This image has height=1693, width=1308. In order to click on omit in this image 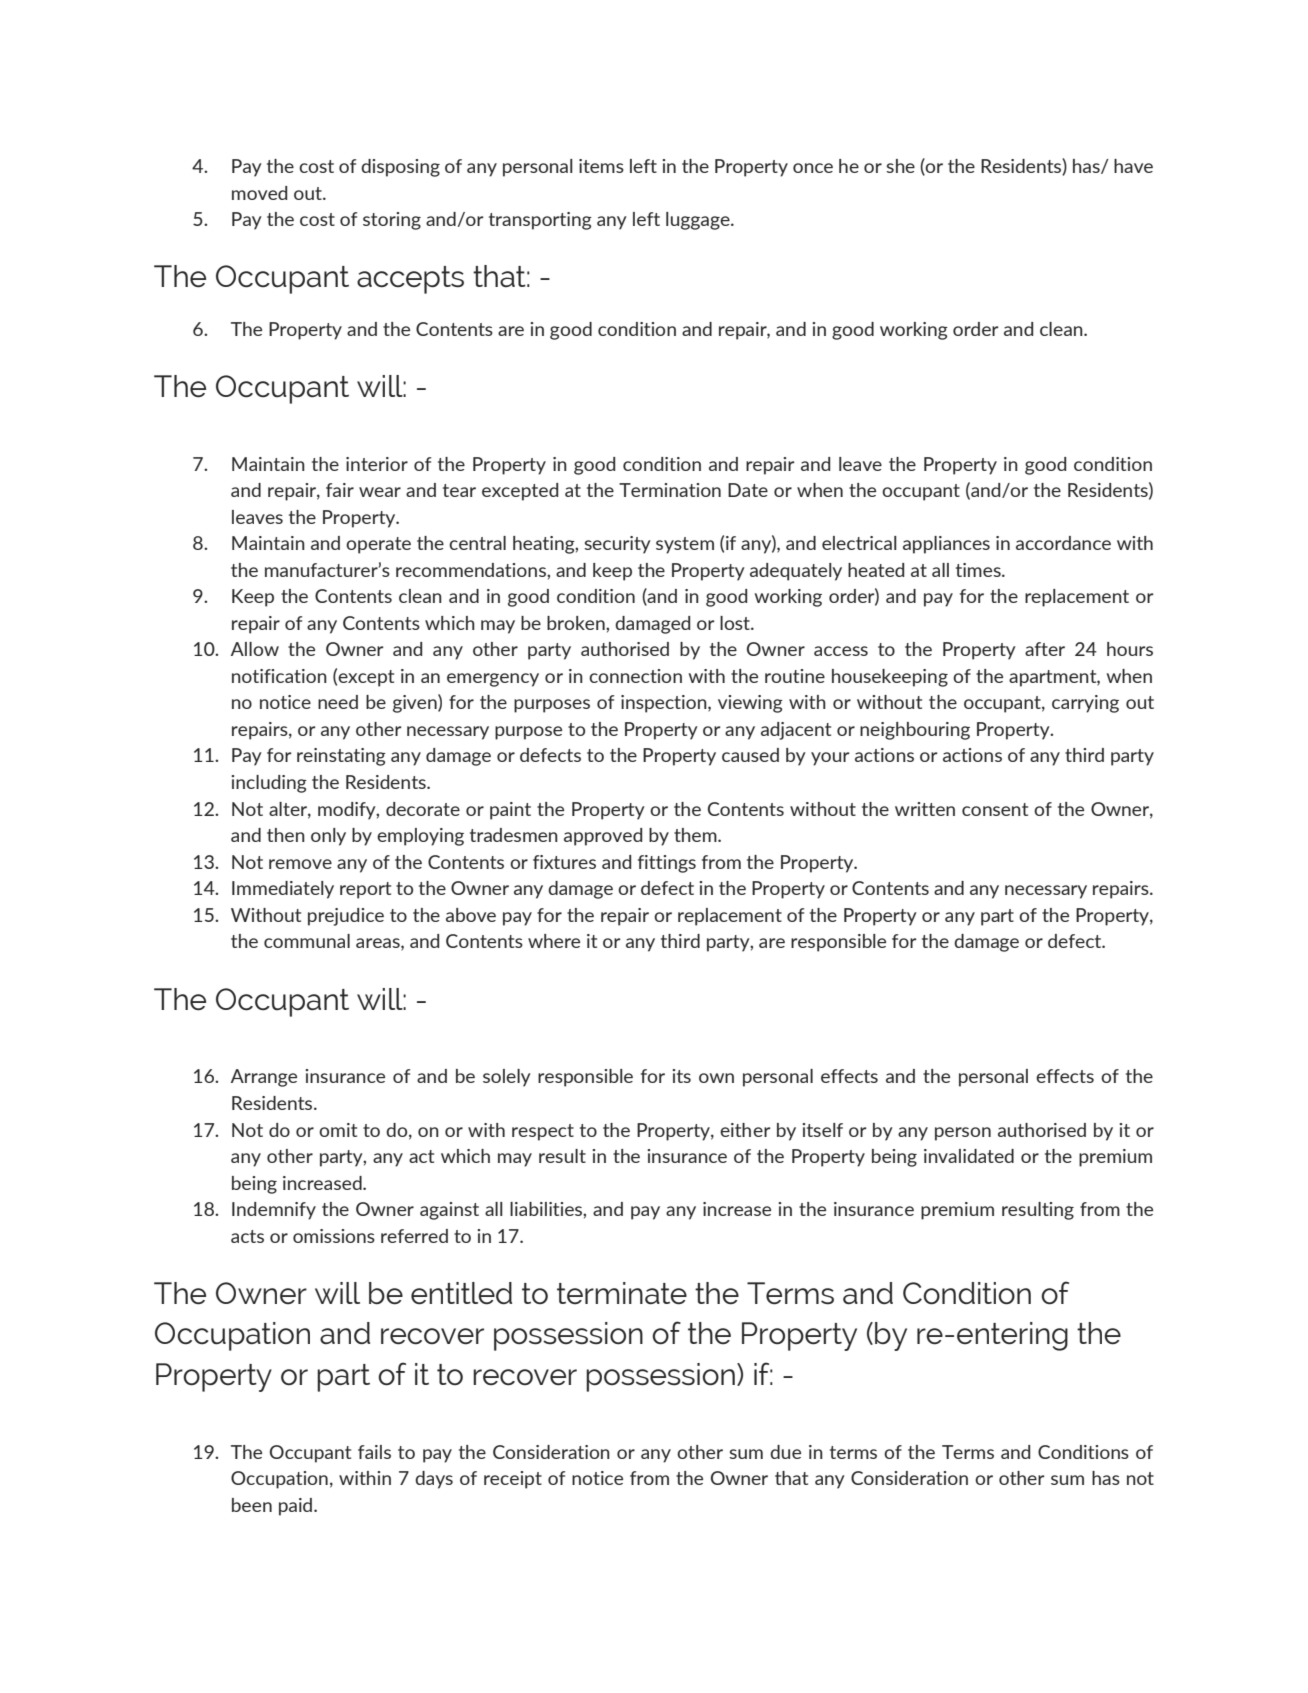, I will do `click(338, 1130)`.
